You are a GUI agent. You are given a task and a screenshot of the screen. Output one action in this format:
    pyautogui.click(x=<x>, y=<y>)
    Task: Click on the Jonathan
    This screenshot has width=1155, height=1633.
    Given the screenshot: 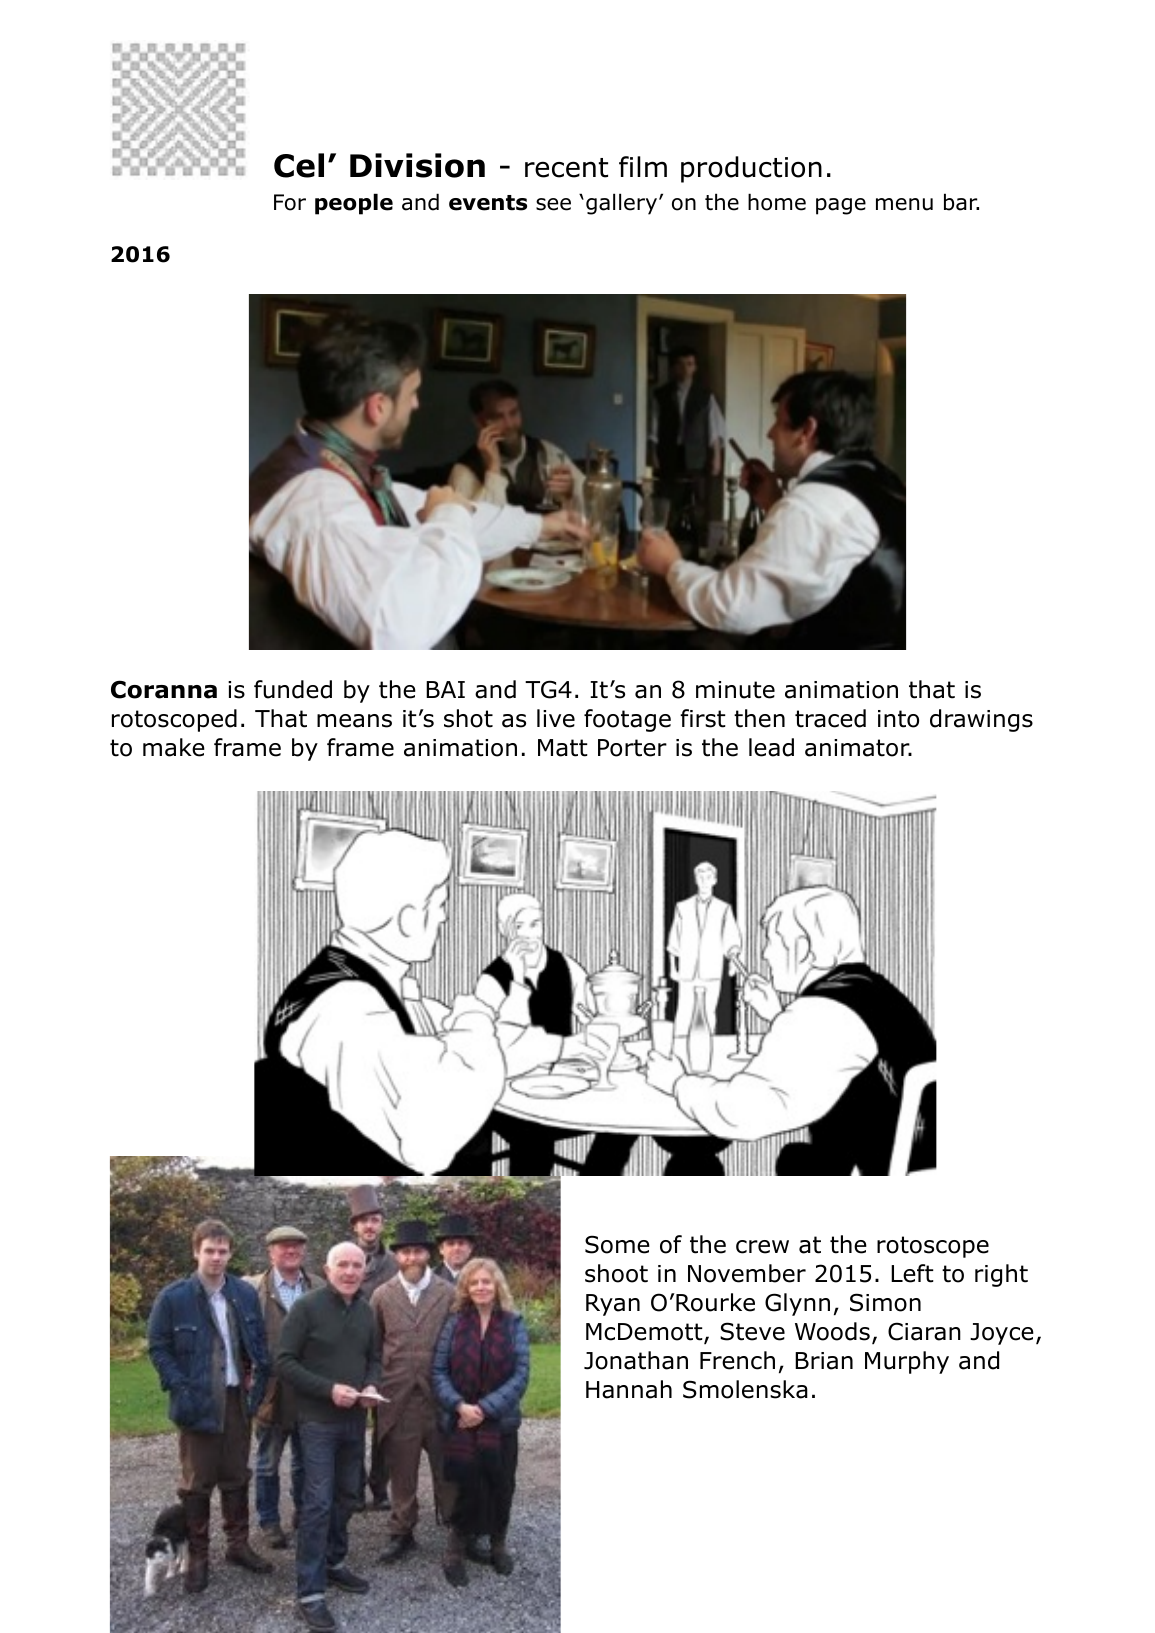 What is the action you would take?
    pyautogui.click(x=636, y=1360)
